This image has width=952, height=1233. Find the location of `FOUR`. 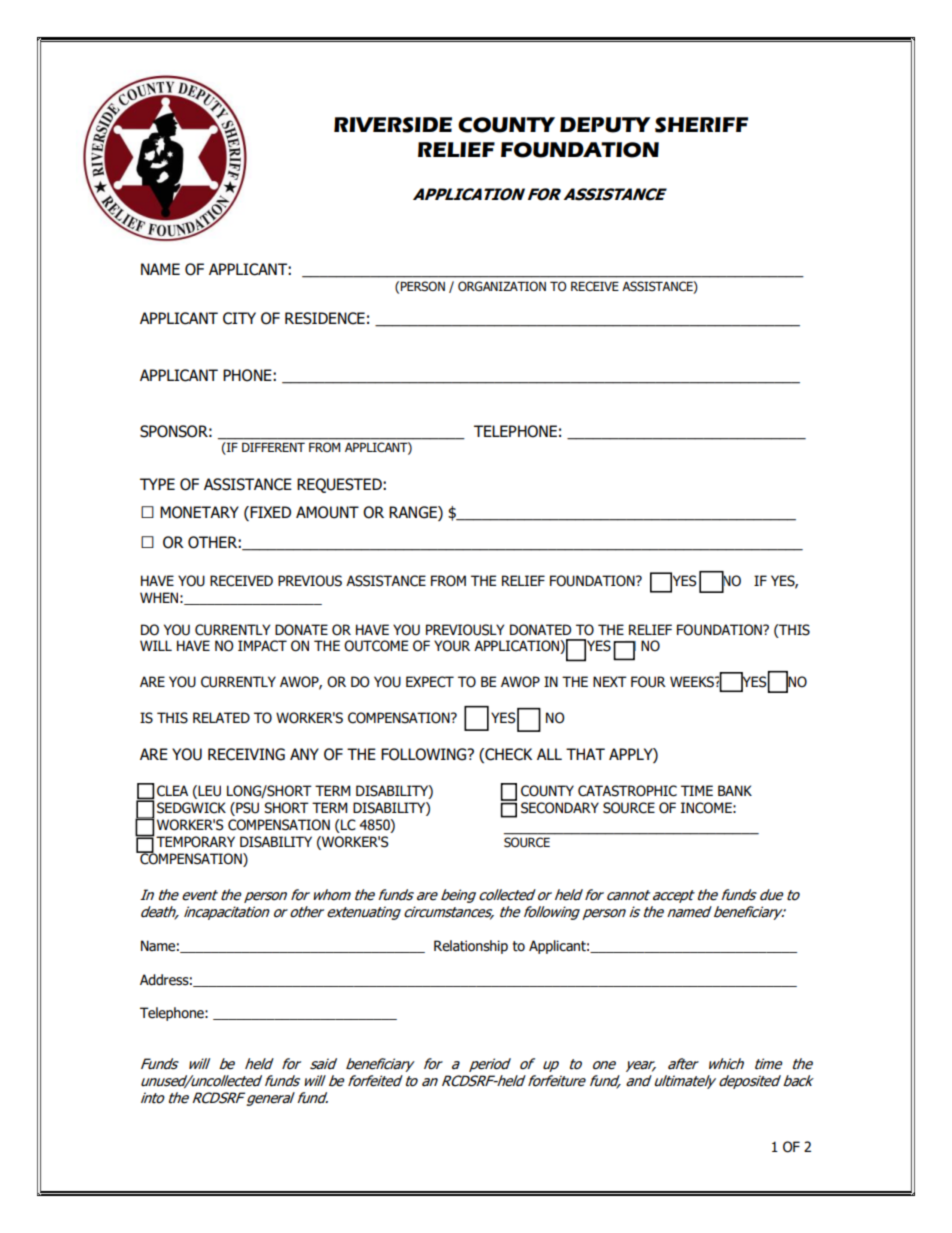

FOUR is located at coordinates (648, 682).
